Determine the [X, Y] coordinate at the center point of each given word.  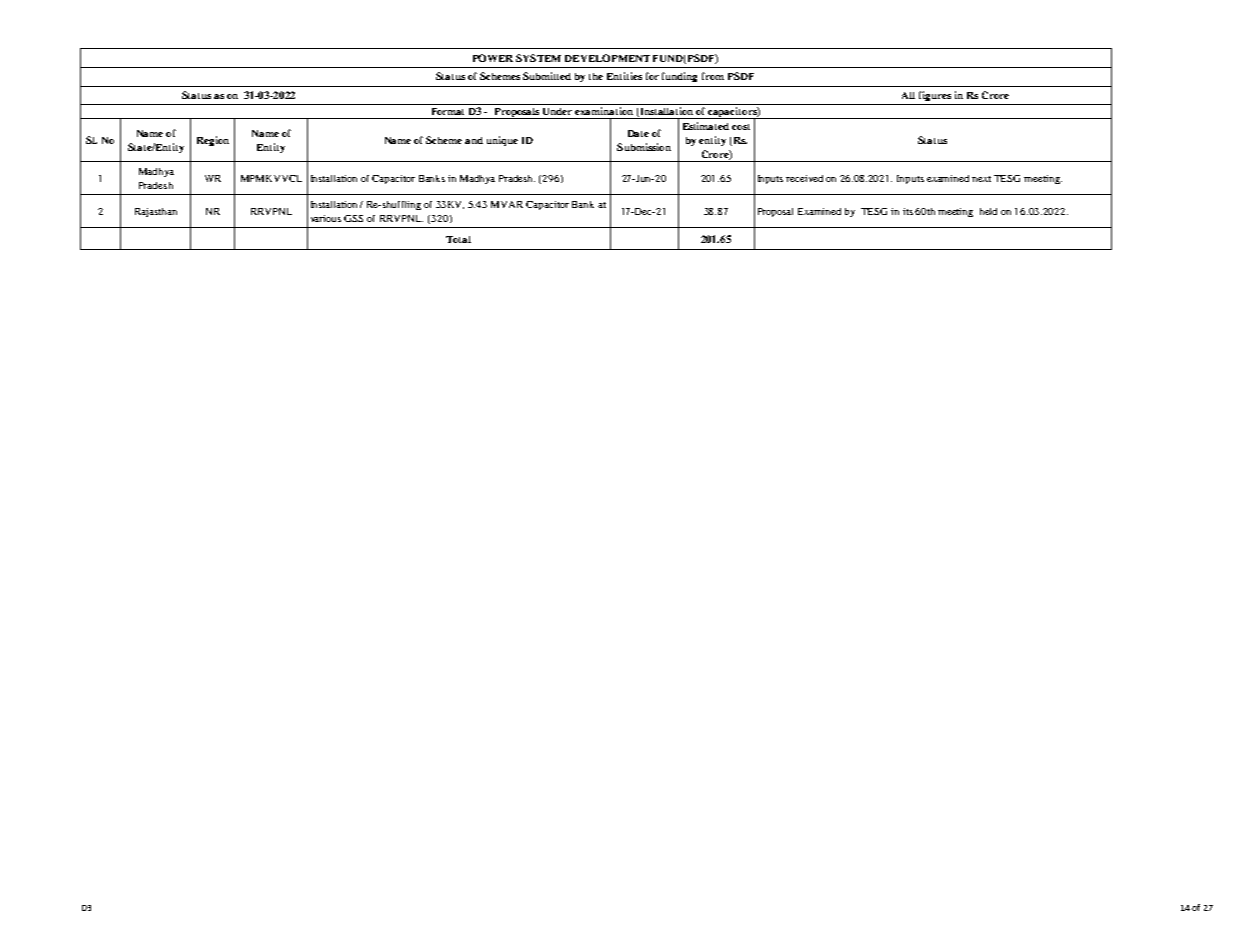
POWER [493, 58]
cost [741, 127]
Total [458, 239]
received [804, 178]
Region [213, 141]
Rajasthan [156, 212]
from [713, 76]
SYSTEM [538, 58]
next [981, 179]
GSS [353, 218]
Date [638, 133]
